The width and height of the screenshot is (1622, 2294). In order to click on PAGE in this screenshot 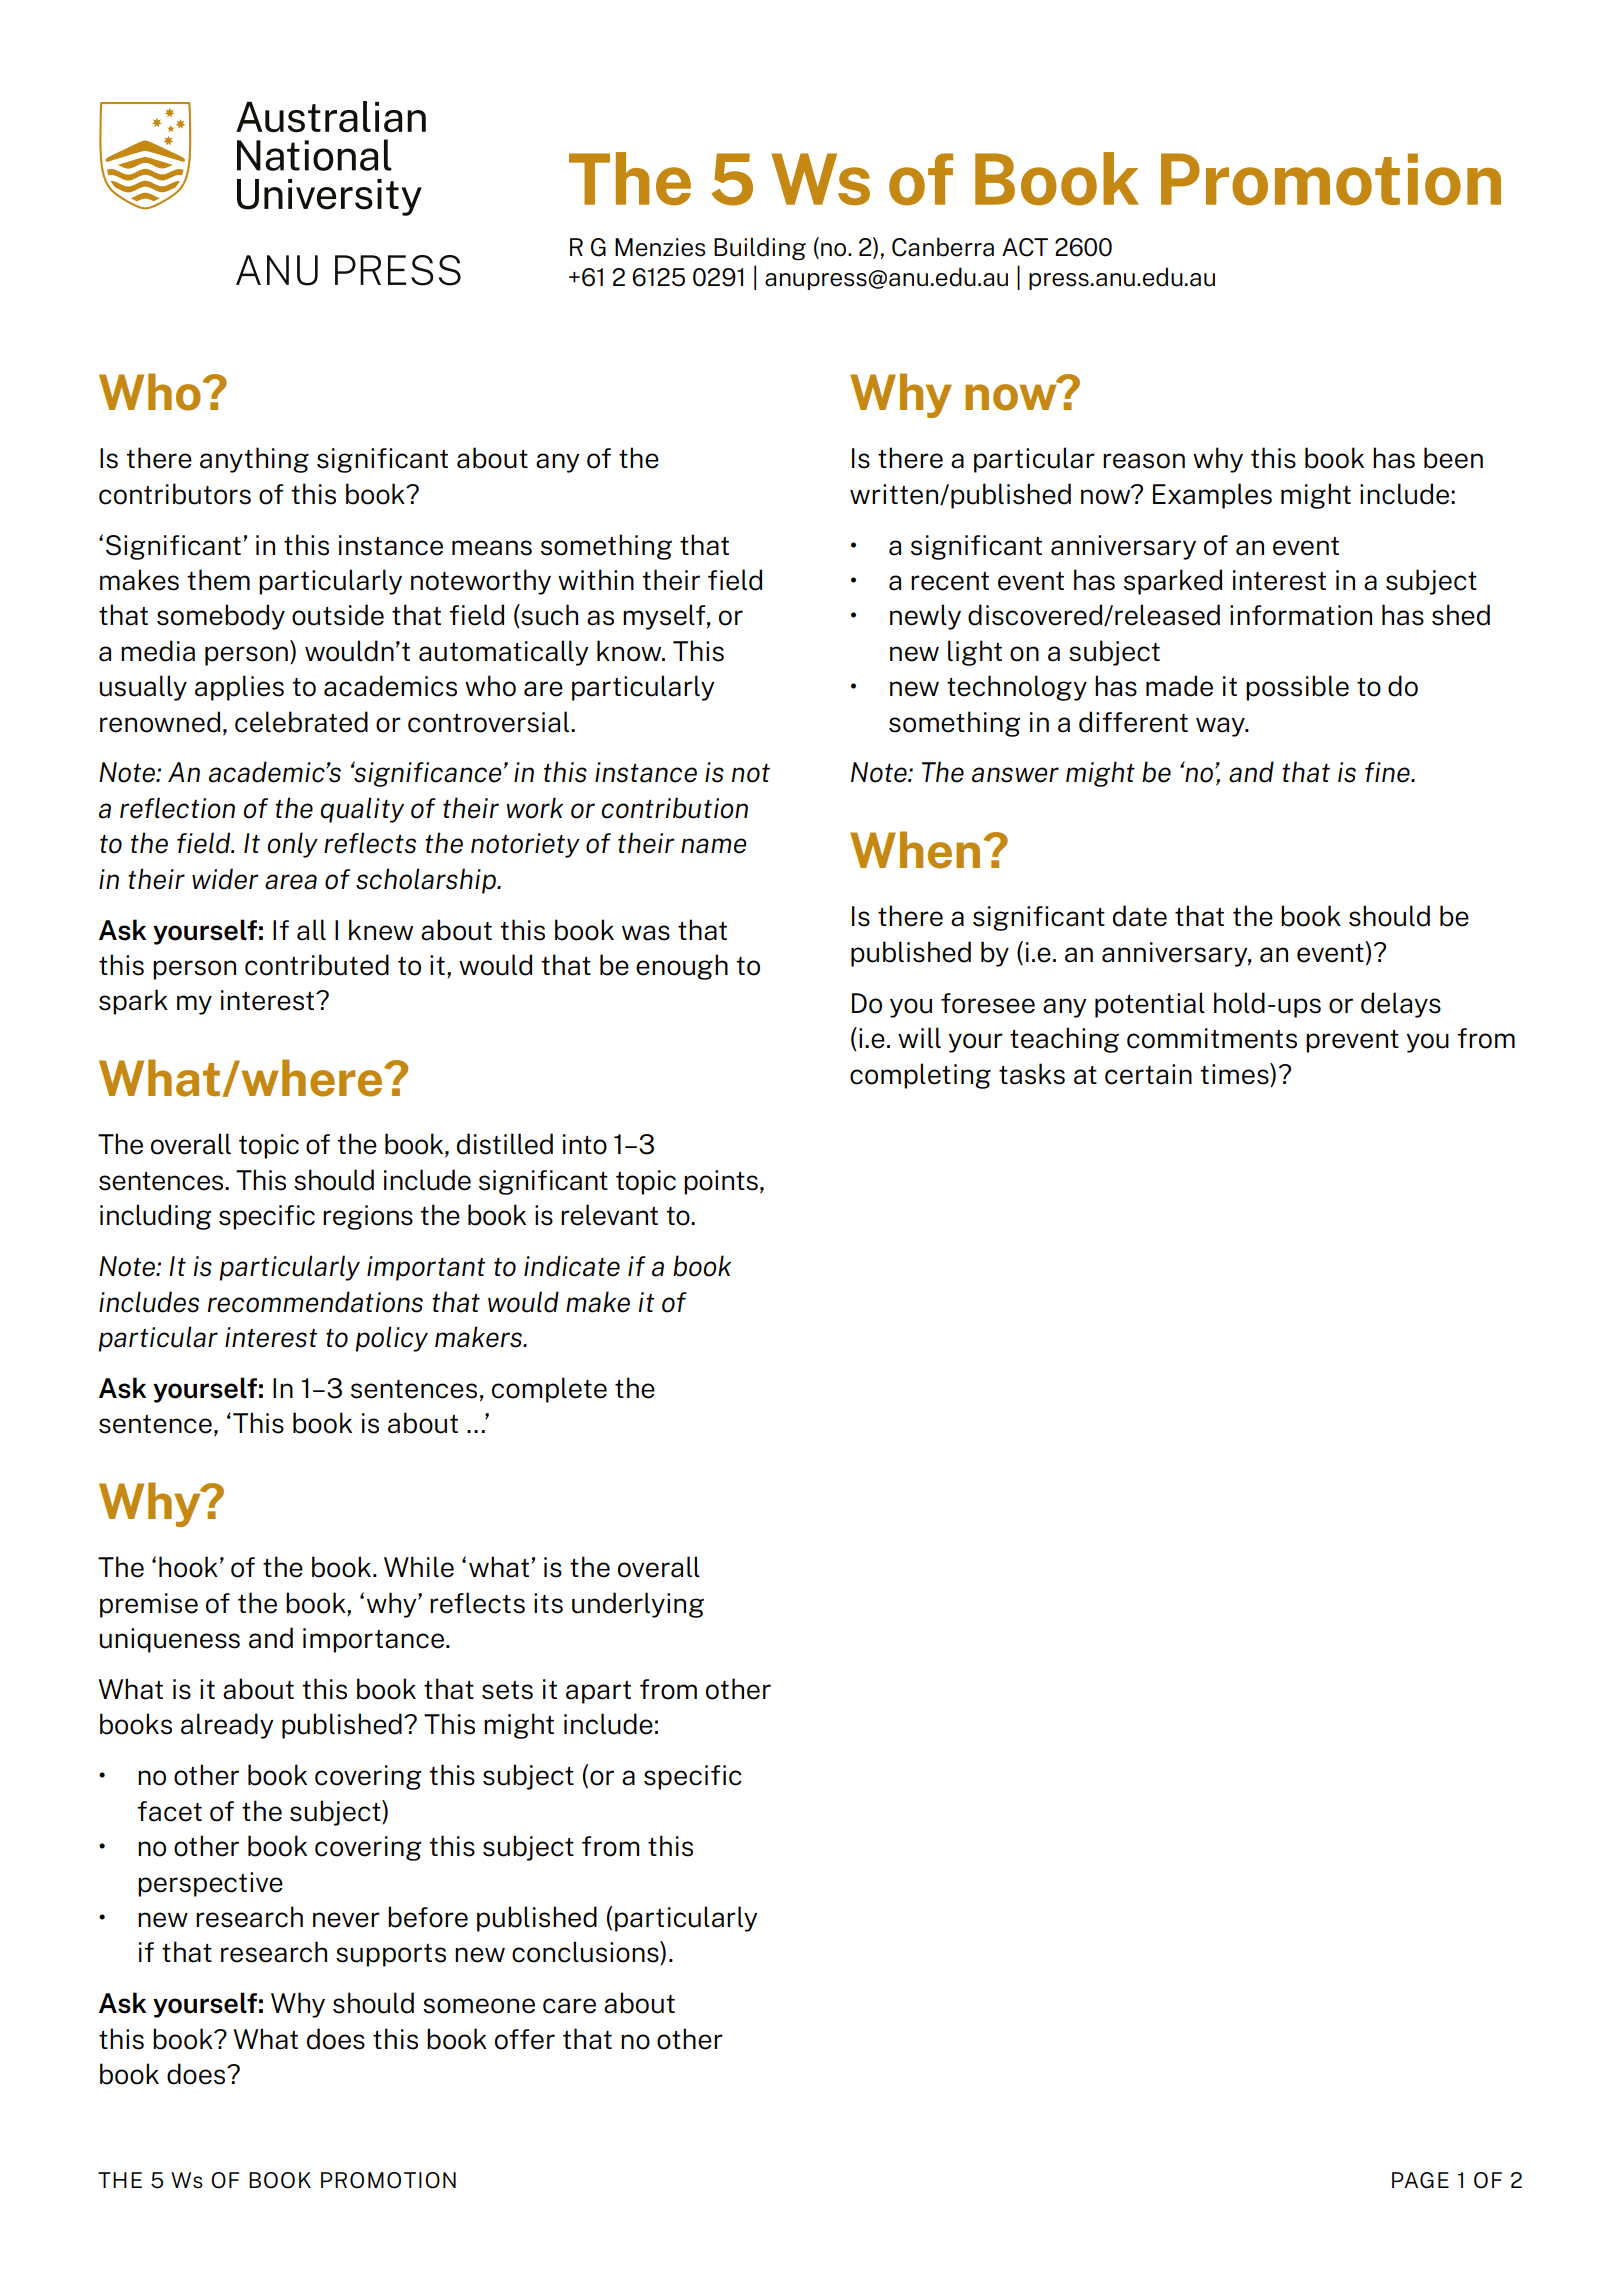, I will do `click(1420, 2180)`.
